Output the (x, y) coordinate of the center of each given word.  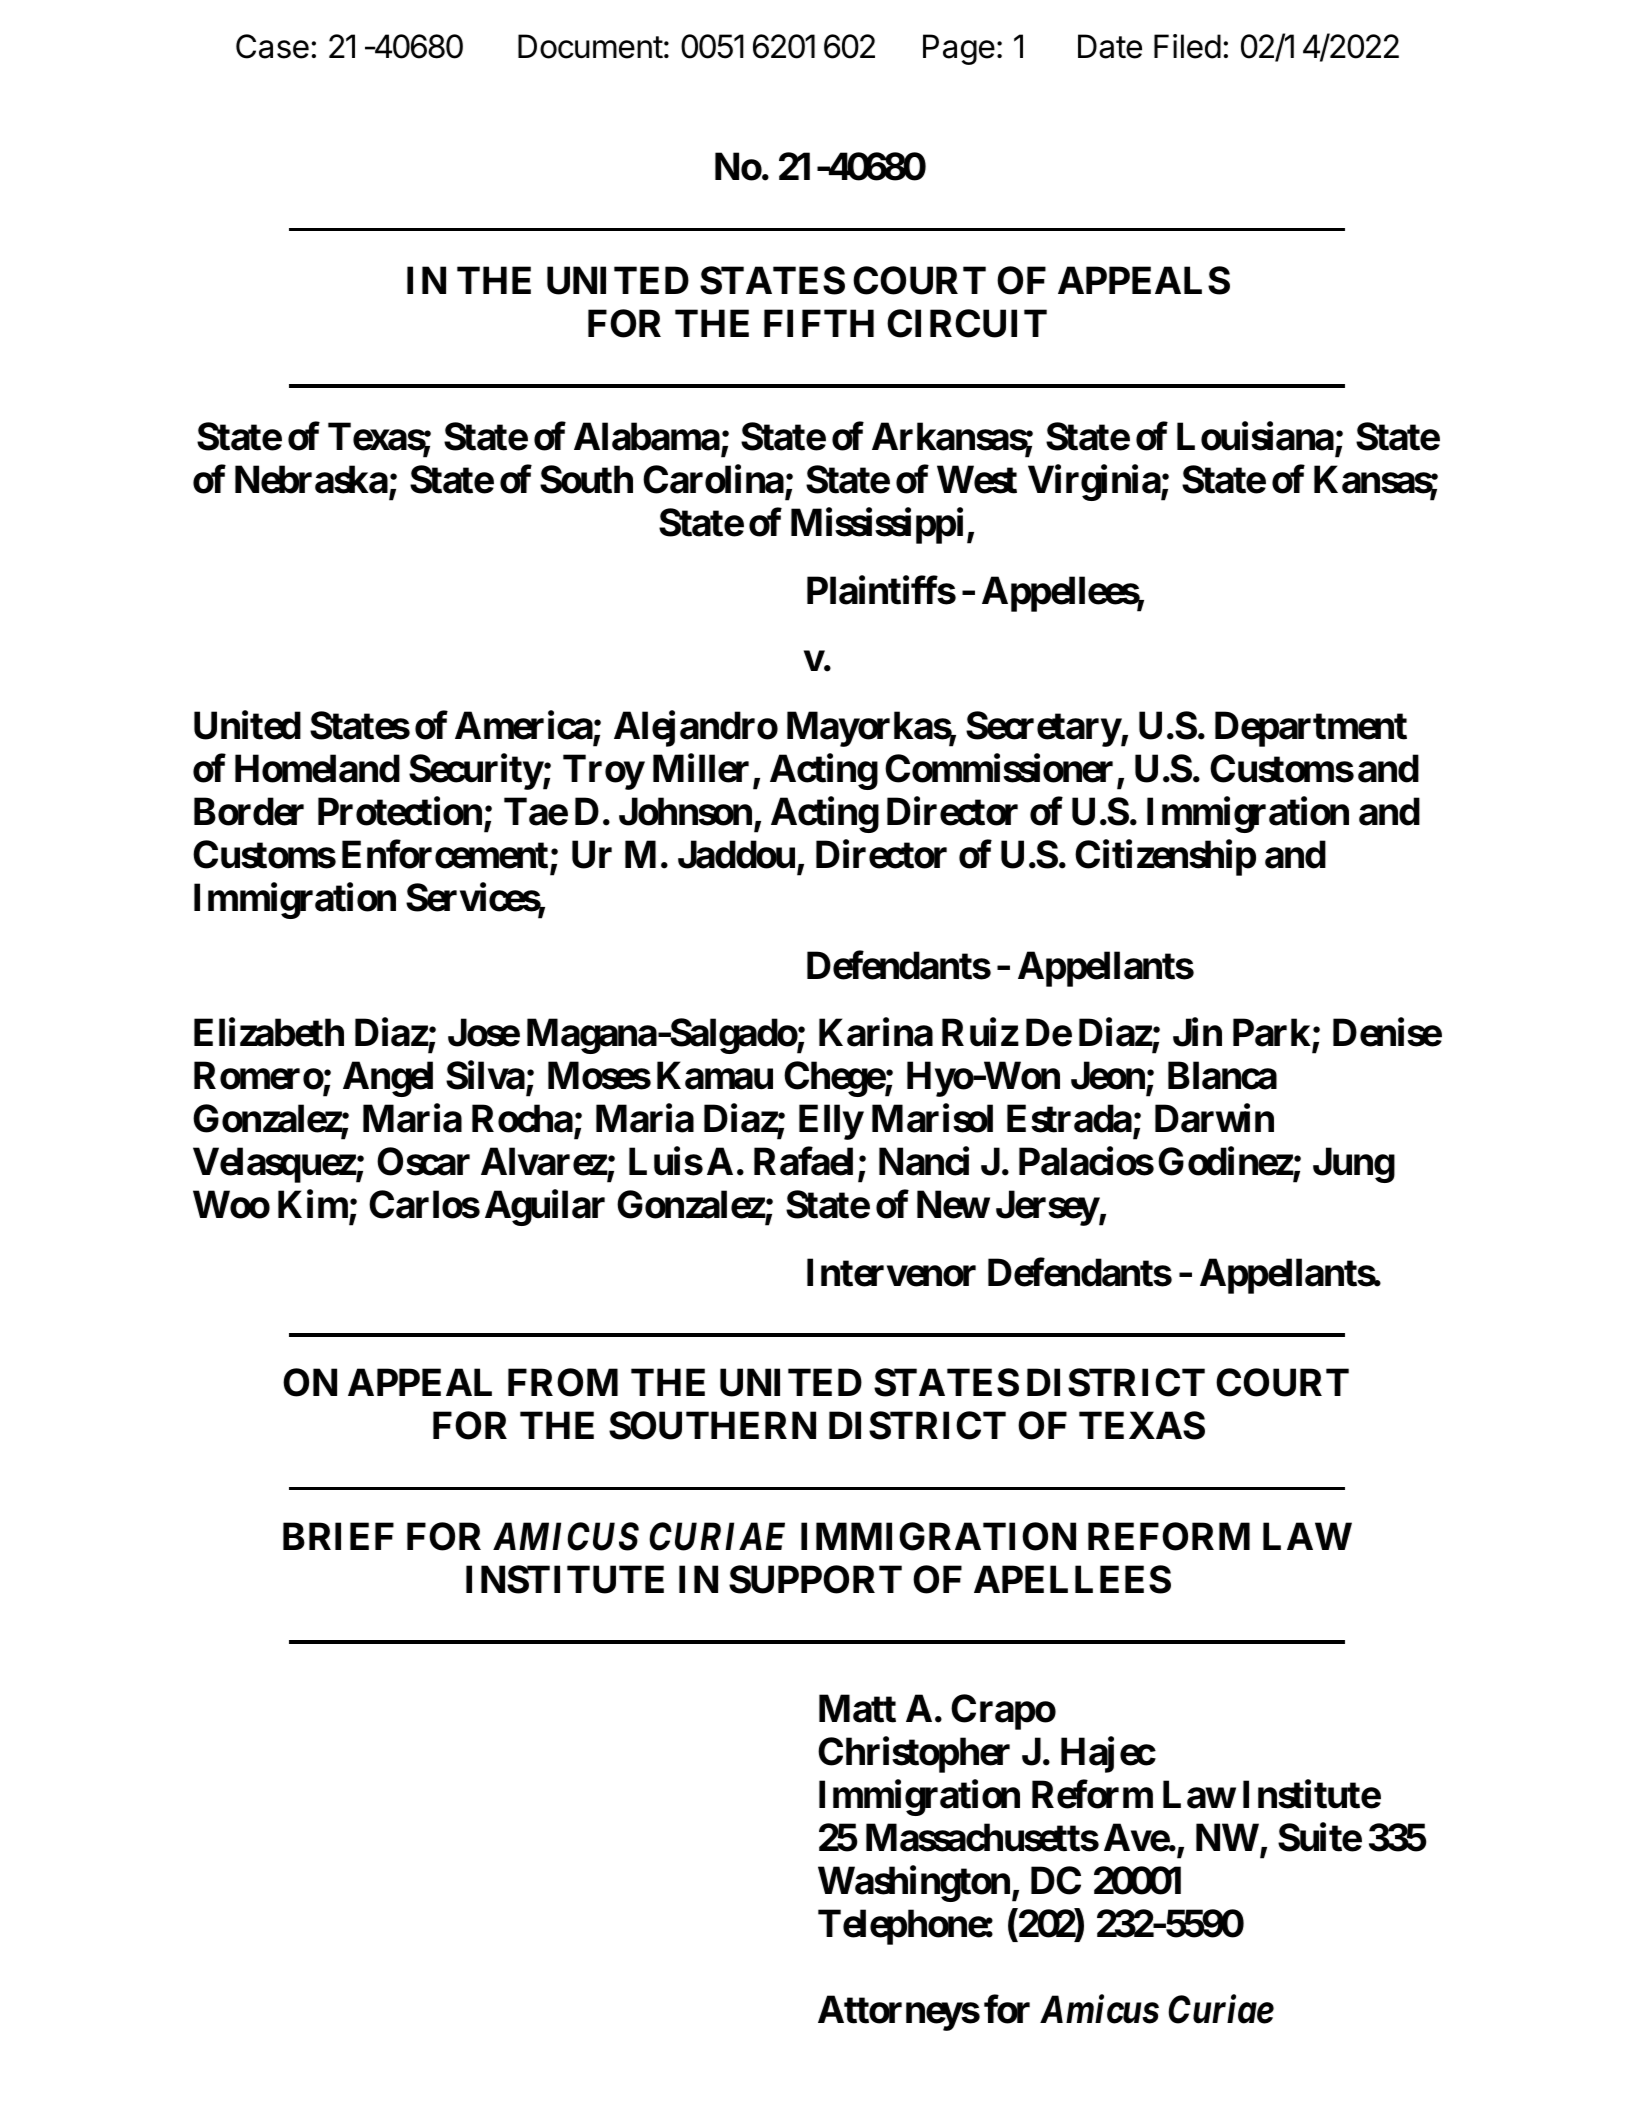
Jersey (1047, 1208)
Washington (914, 1884)
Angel (388, 1079)
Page (959, 49)
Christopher (914, 1755)
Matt (857, 1709)
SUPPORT (815, 1579)
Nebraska (311, 480)
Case (272, 46)
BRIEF (338, 1536)
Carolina (714, 481)
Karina (876, 1032)
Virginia (1095, 483)
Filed (1187, 46)
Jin (1197, 1032)
